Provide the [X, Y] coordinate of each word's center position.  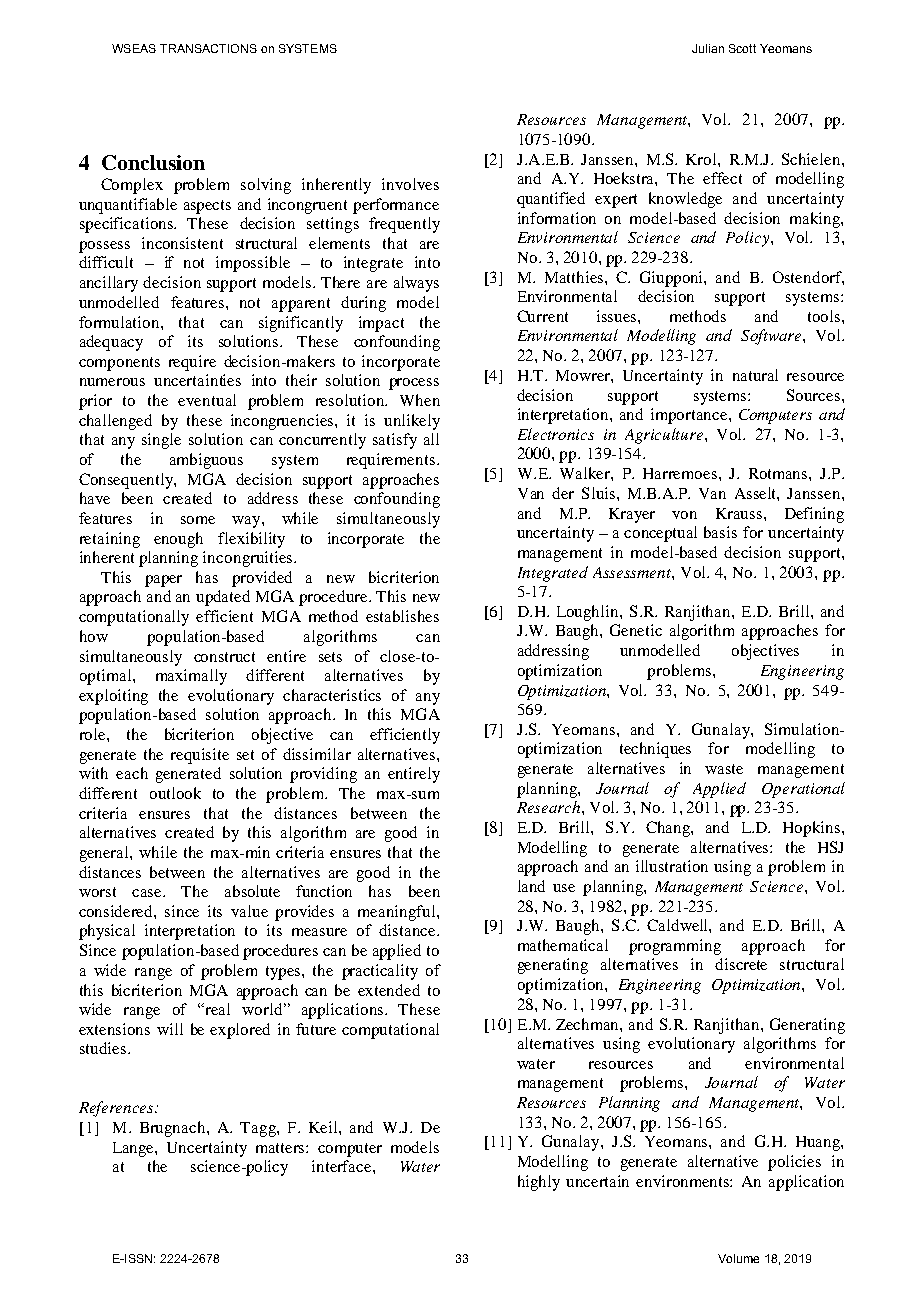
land [531, 886]
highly [539, 1183]
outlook [175, 793]
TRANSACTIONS [208, 48]
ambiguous [206, 461]
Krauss [740, 513]
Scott [742, 48]
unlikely [412, 422]
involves [410, 184]
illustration [672, 866]
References [117, 1109]
